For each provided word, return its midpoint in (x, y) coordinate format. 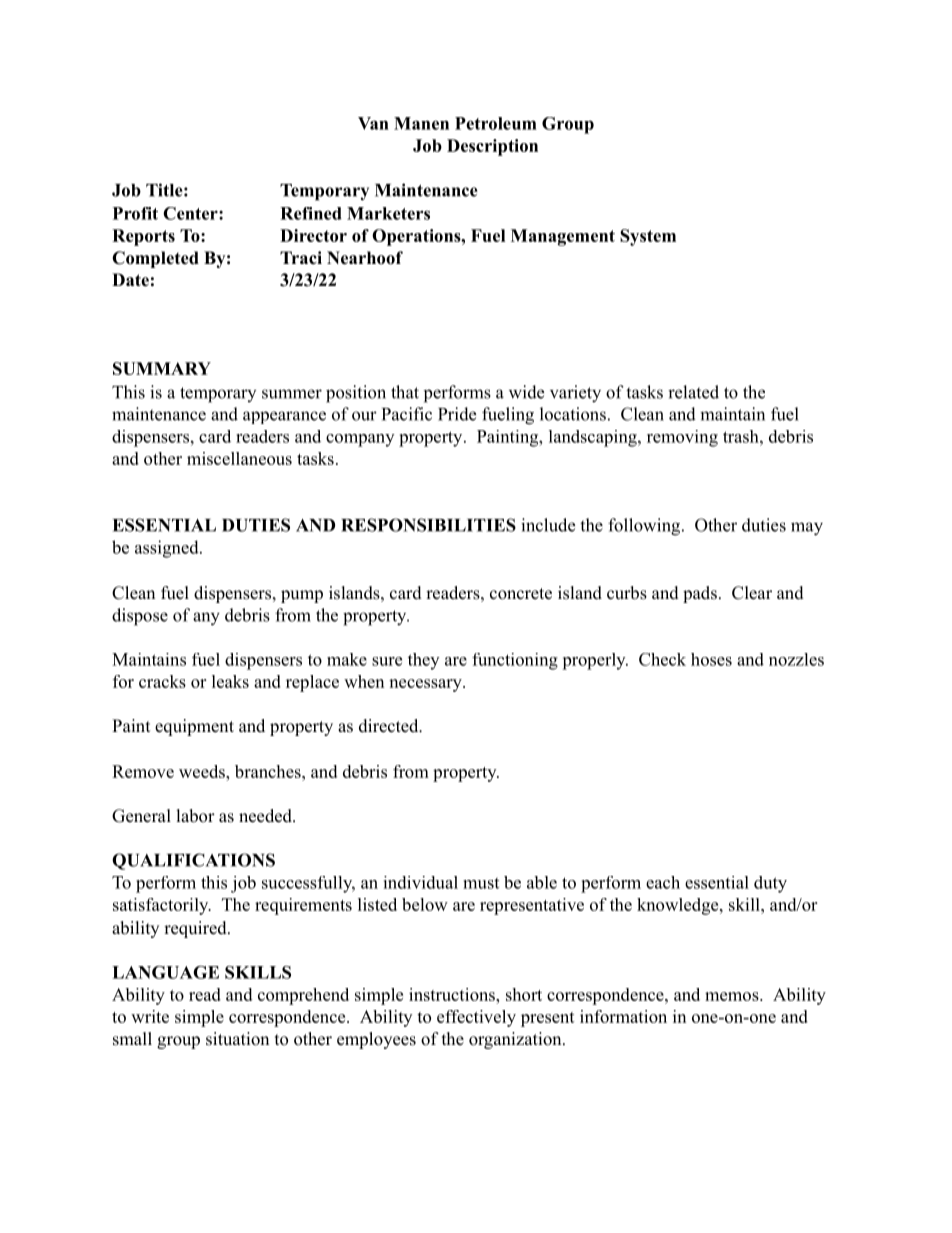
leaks (230, 681)
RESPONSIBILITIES (428, 525)
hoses (711, 659)
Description (492, 147)
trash (742, 436)
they (423, 661)
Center (191, 213)
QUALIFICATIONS (193, 861)
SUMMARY (162, 368)
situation (237, 1039)
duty (770, 884)
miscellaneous (239, 458)
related (693, 392)
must (481, 883)
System (648, 237)
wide (526, 392)
